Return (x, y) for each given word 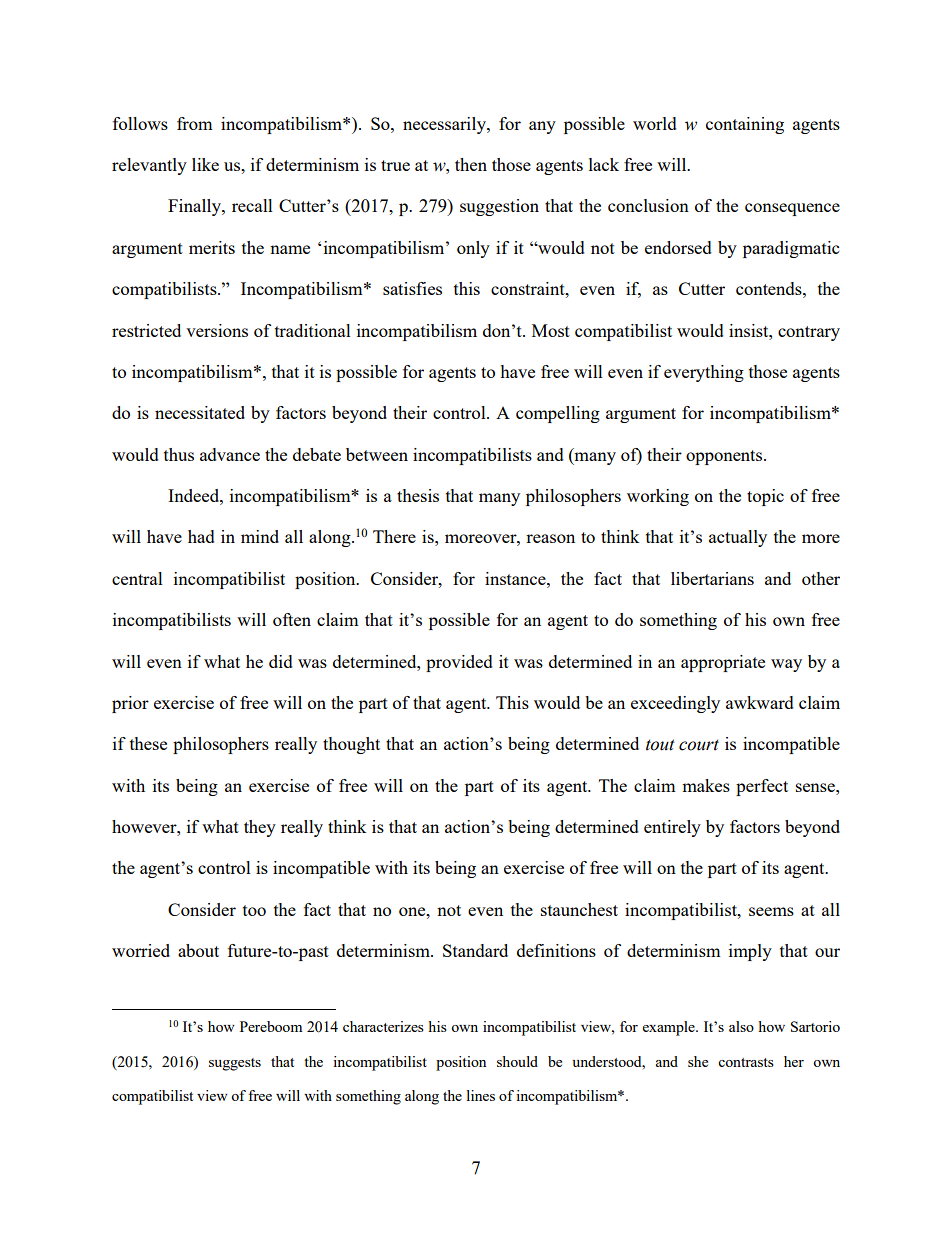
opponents (725, 457)
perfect (762, 787)
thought (351, 745)
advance (230, 454)
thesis (418, 495)
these (148, 743)
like (205, 164)
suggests (235, 1064)
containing (745, 125)
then (471, 164)
